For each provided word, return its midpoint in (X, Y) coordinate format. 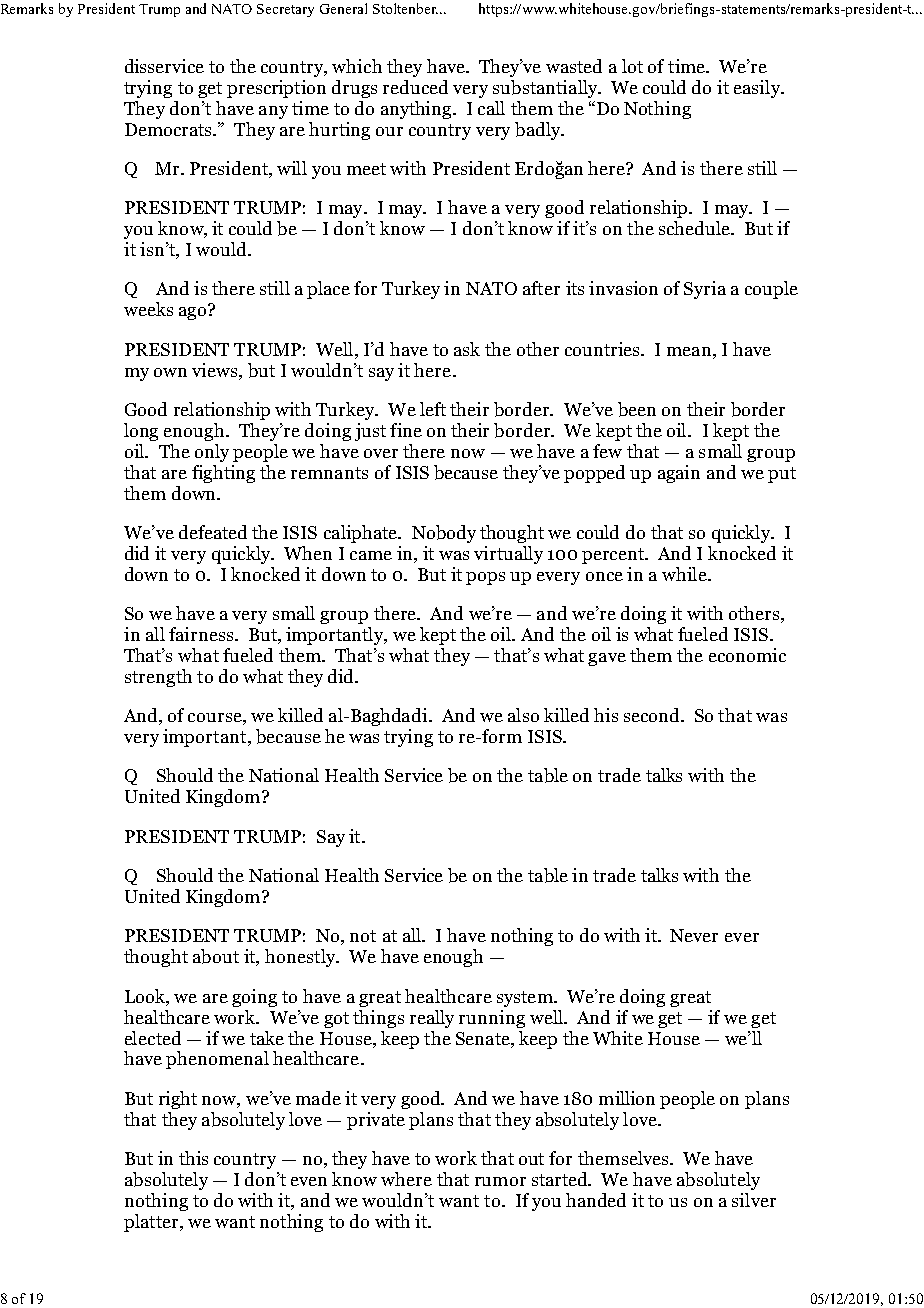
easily (758, 89)
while (685, 574)
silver (754, 1200)
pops (485, 578)
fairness (201, 634)
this (193, 1158)
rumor (500, 1181)
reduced (415, 87)
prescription (276, 89)
